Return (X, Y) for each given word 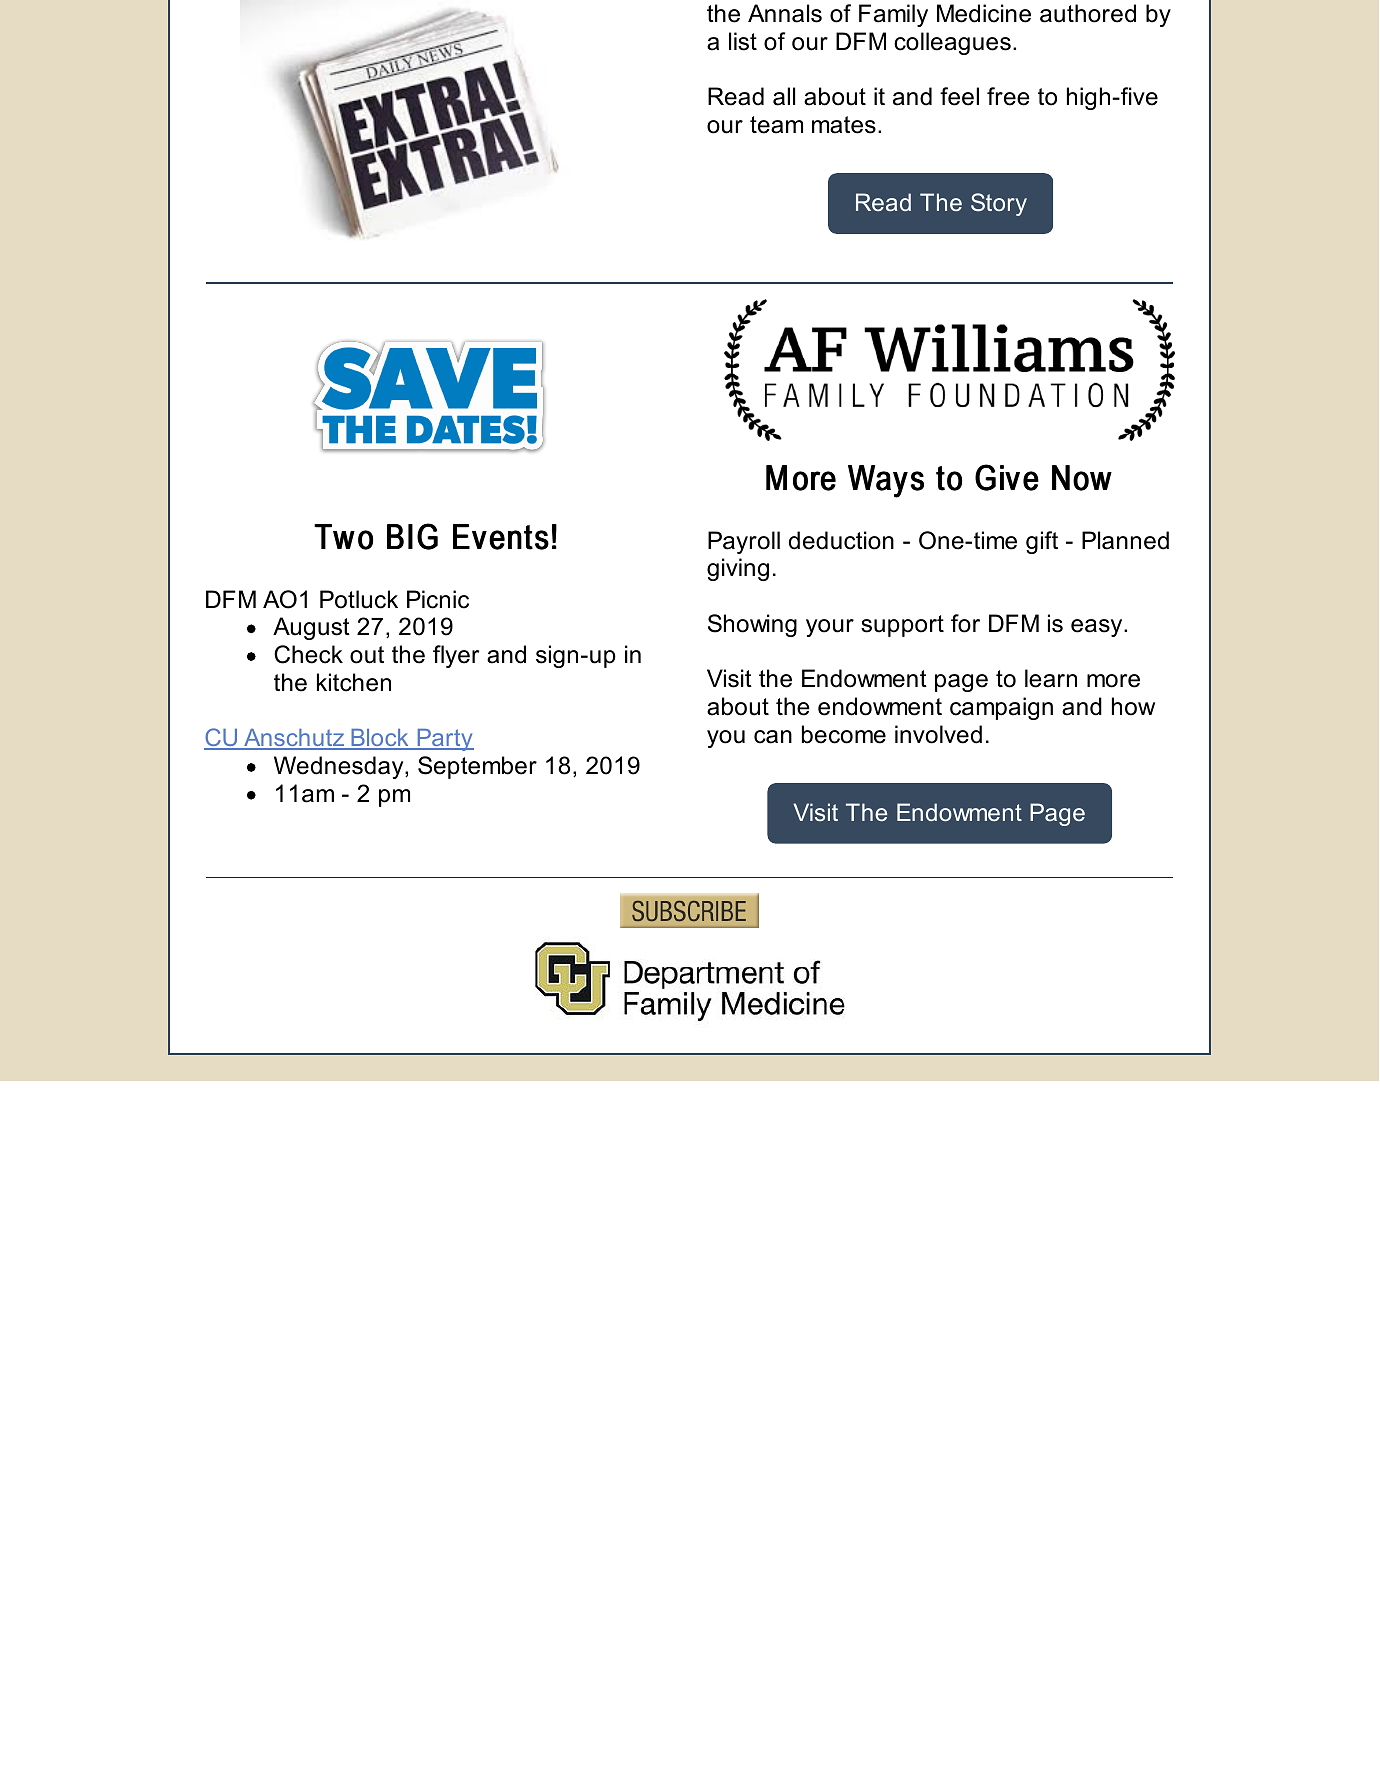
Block (380, 739)
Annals (785, 13)
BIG (412, 536)
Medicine (984, 13)
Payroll (744, 542)
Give (1007, 477)
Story (999, 204)
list (743, 41)
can (773, 737)
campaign (1001, 708)
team (776, 125)
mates (844, 125)
